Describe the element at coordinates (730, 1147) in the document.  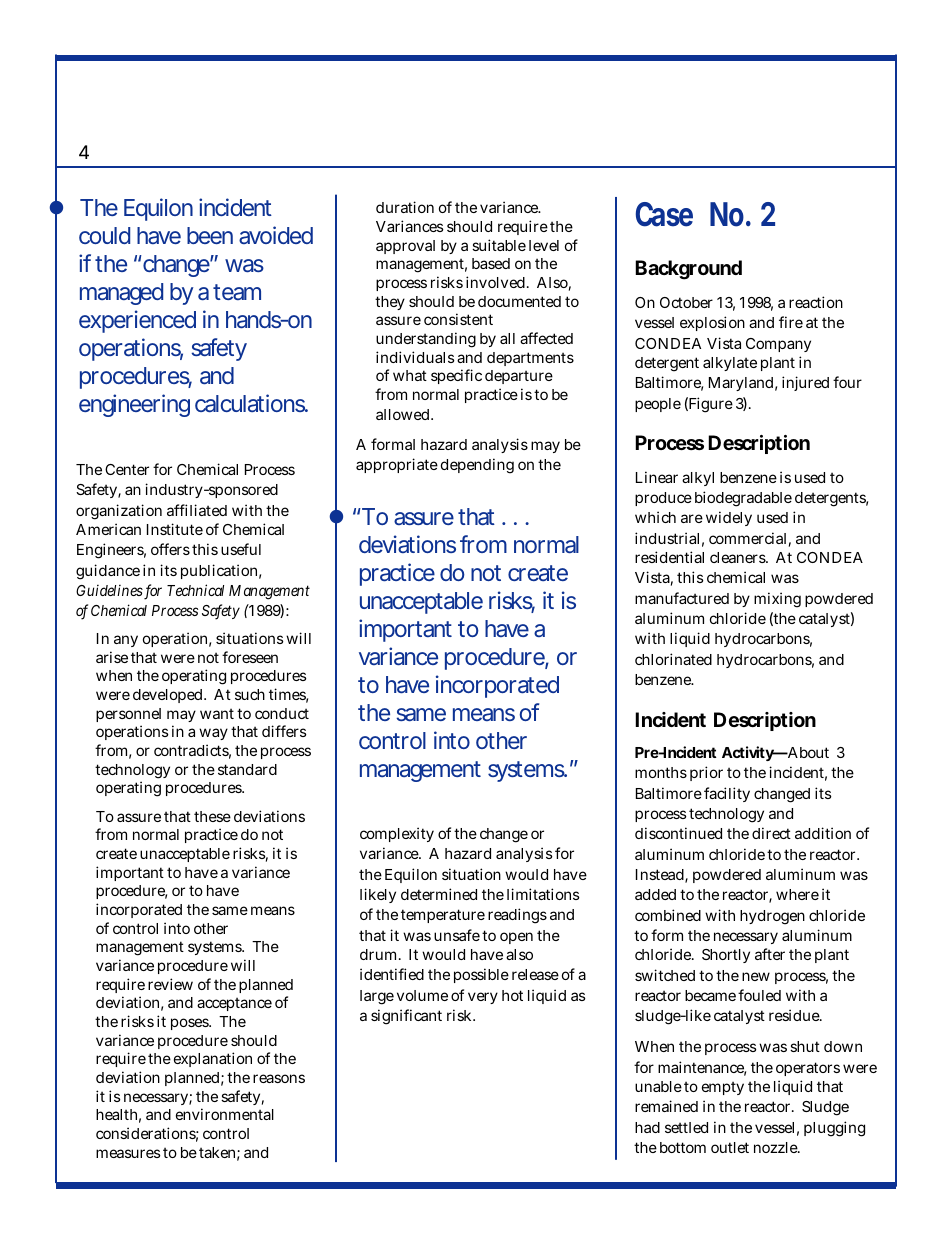
I see `outlet` at that location.
